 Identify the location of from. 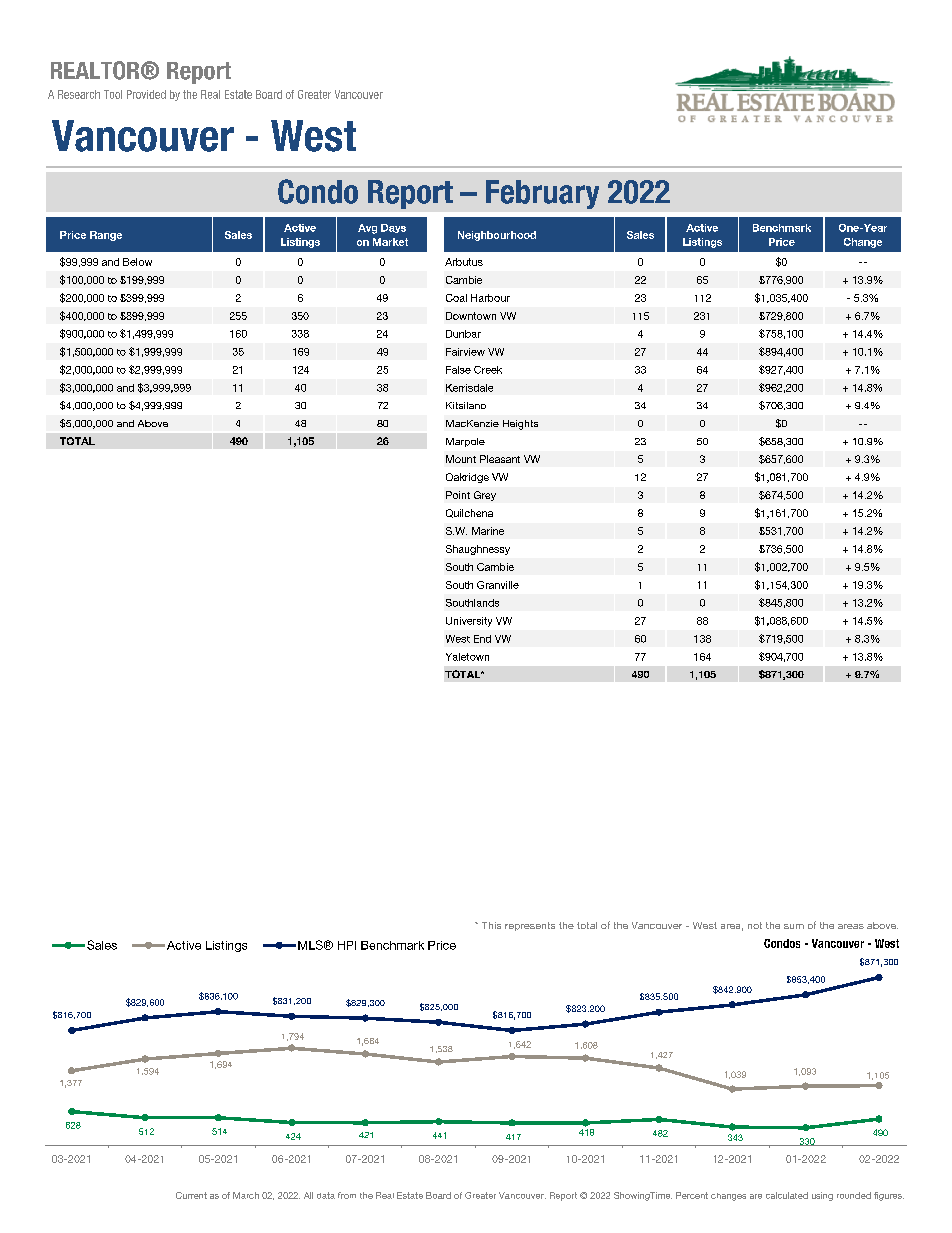
(347, 1195).
